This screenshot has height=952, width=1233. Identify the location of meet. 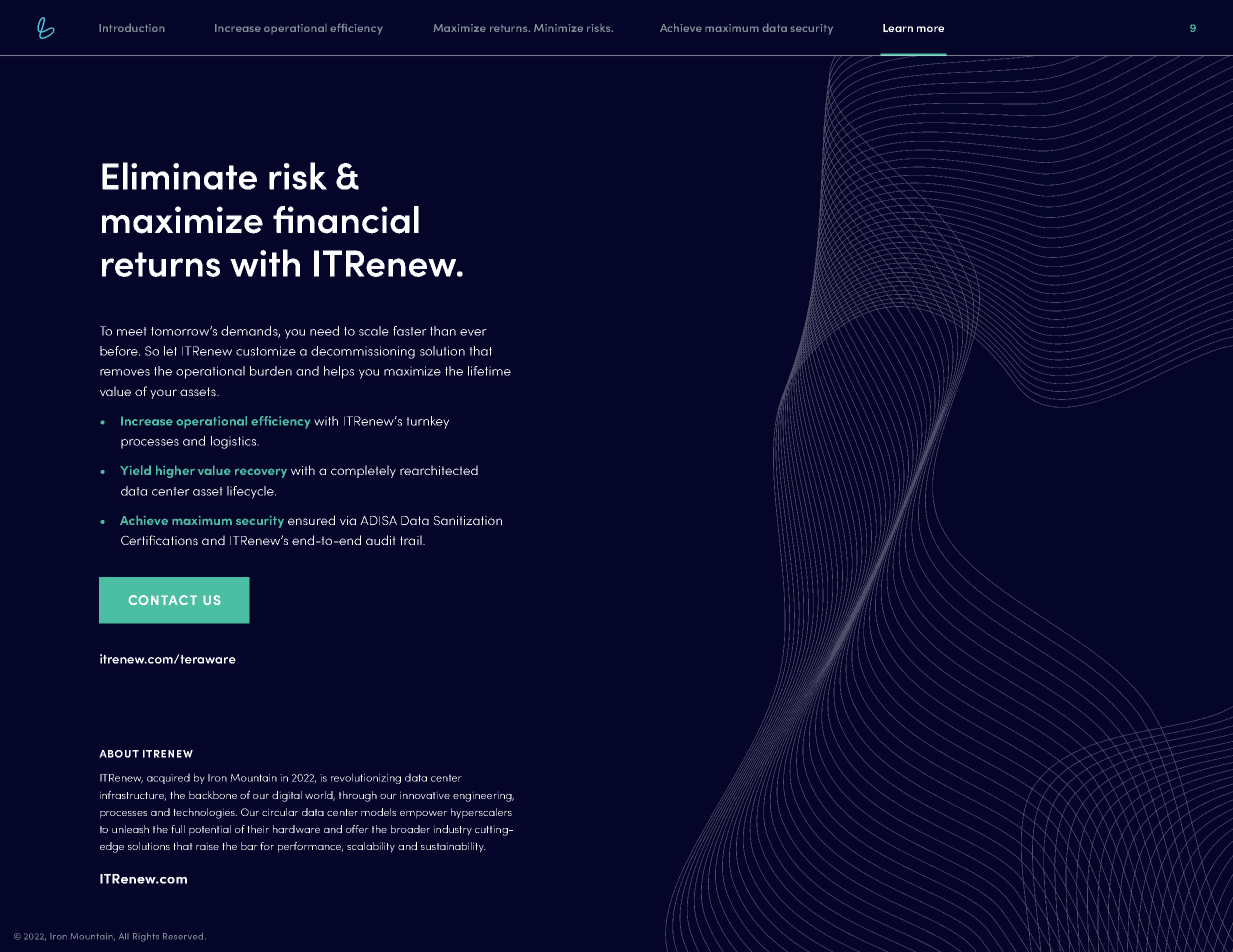
(132, 331).
